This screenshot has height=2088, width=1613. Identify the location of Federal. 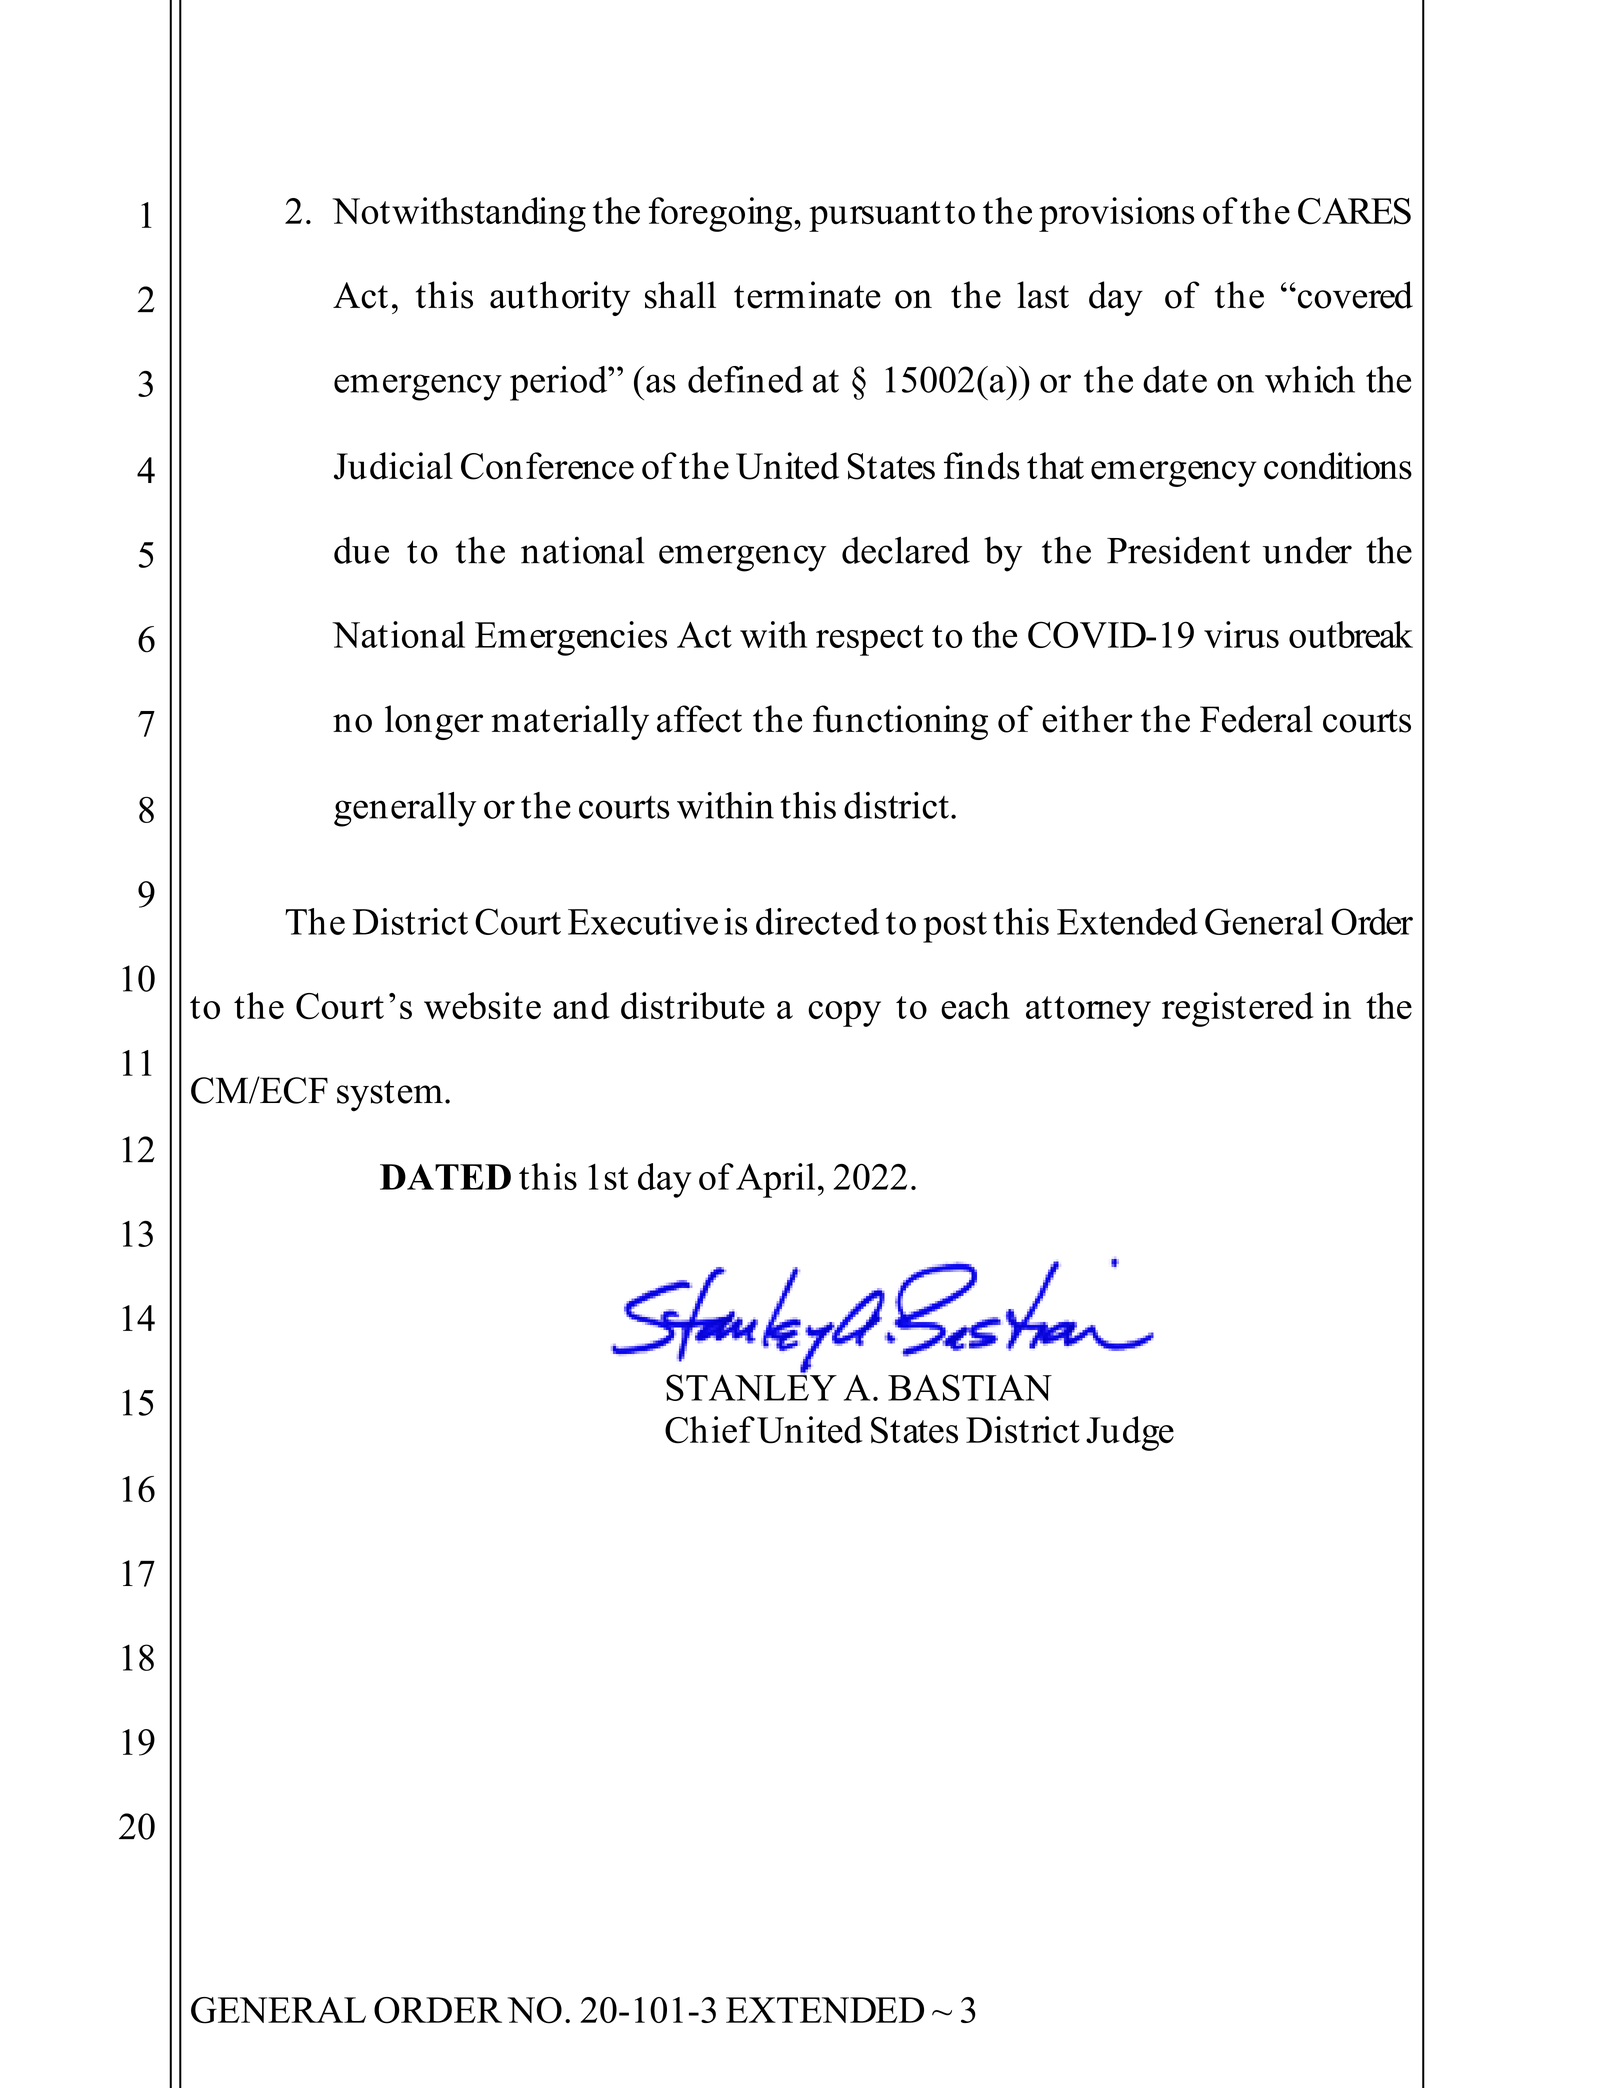
(1256, 719).
